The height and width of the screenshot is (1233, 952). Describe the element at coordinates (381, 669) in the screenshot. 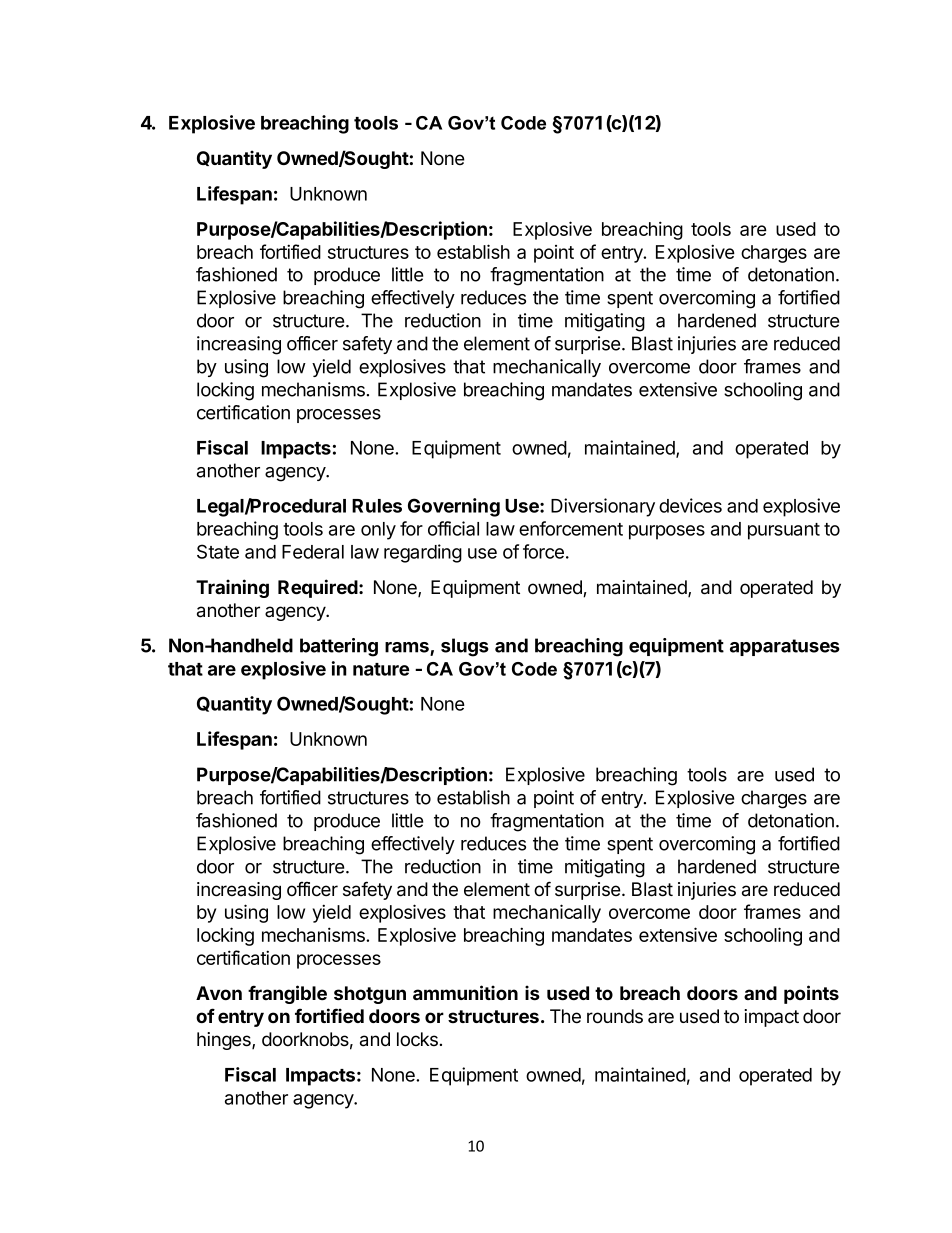

I see `nature` at that location.
